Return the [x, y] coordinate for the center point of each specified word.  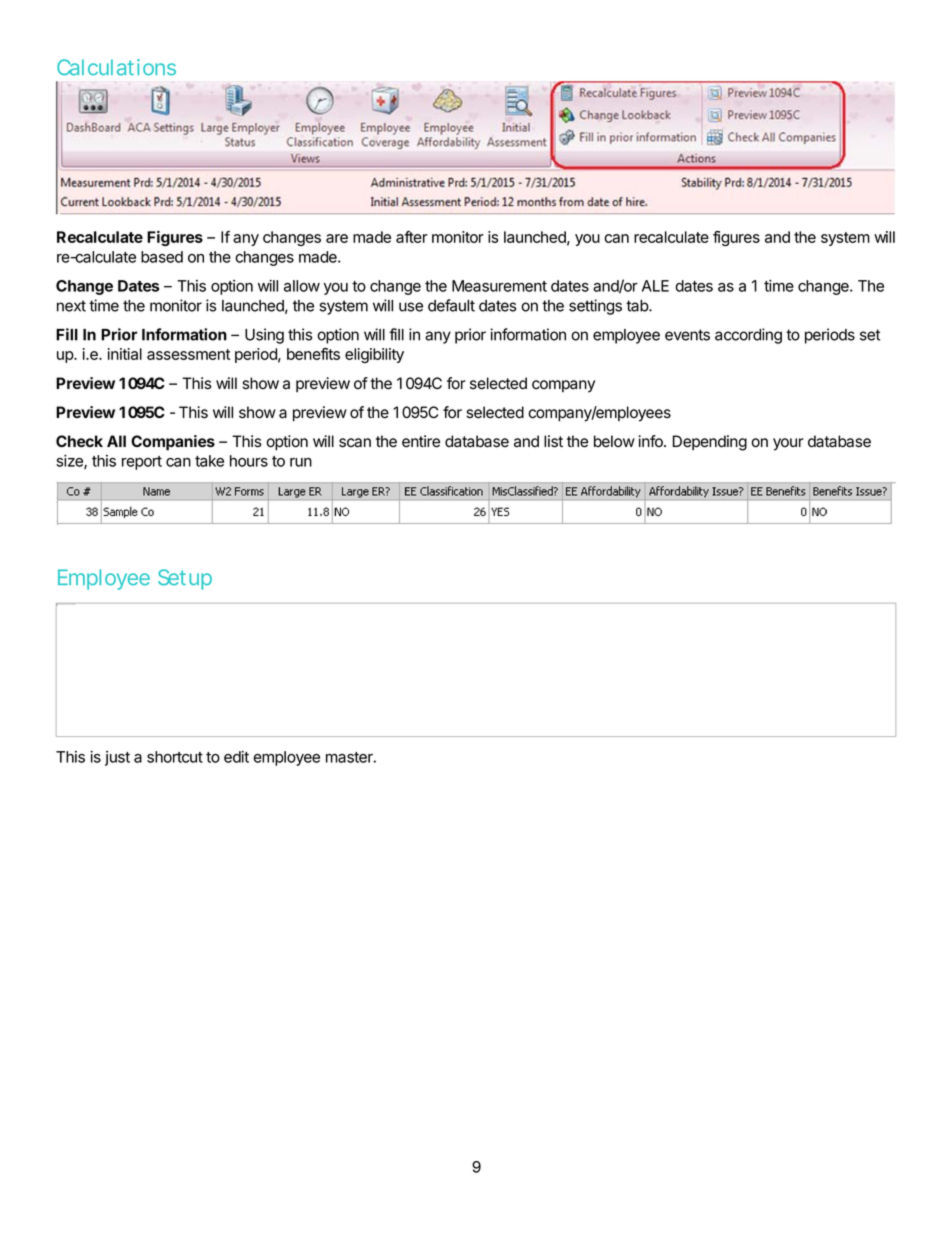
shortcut [175, 757]
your [788, 444]
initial [125, 354]
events [687, 335]
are [337, 238]
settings [595, 307]
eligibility [374, 355]
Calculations [116, 67]
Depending [710, 443]
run [301, 462]
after [412, 237]
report [142, 463]
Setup [185, 579]
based [162, 257]
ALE [655, 286]
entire [421, 441]
